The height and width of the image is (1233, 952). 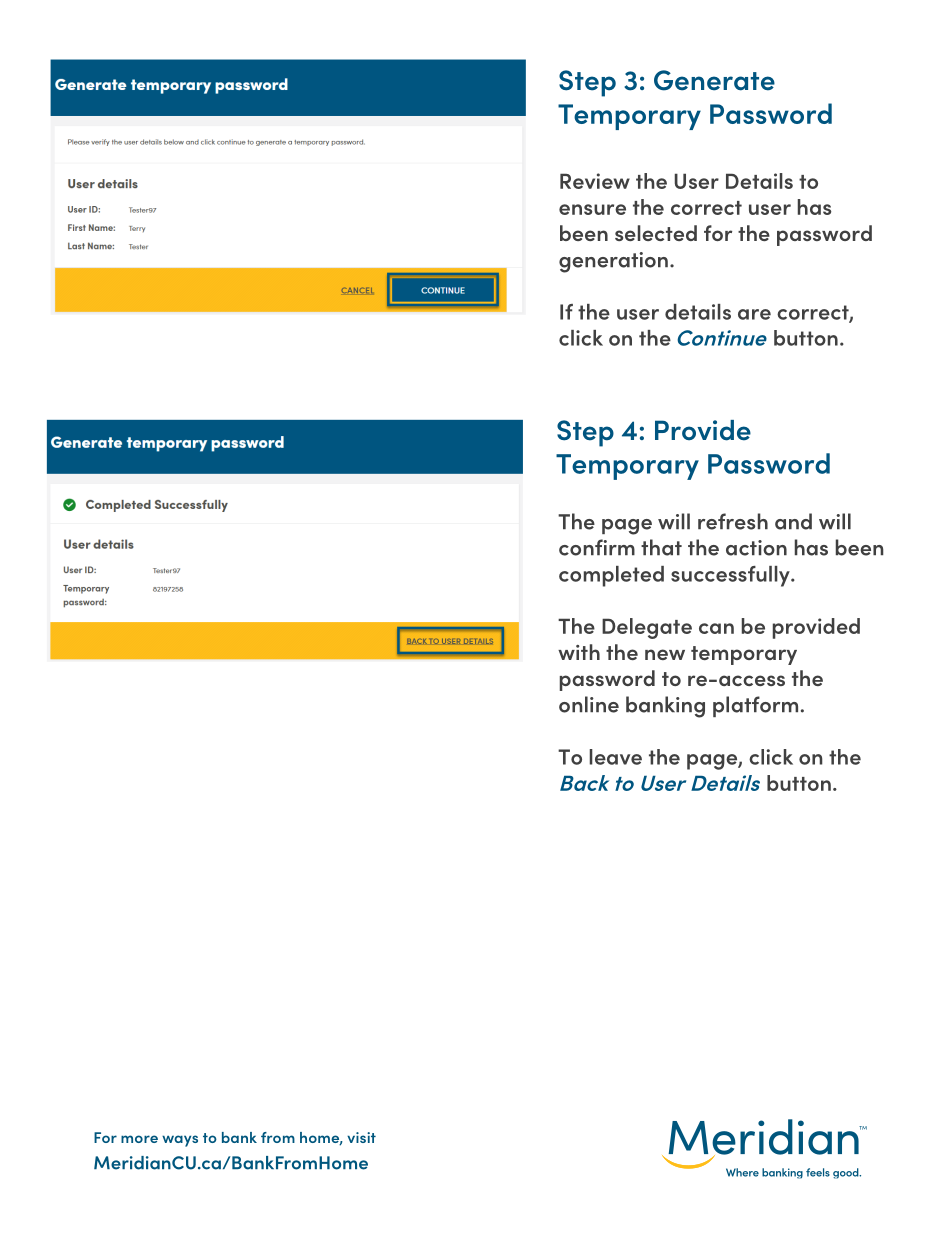 What do you see at coordinates (597, 547) in the image?
I see `confirm` at bounding box center [597, 547].
